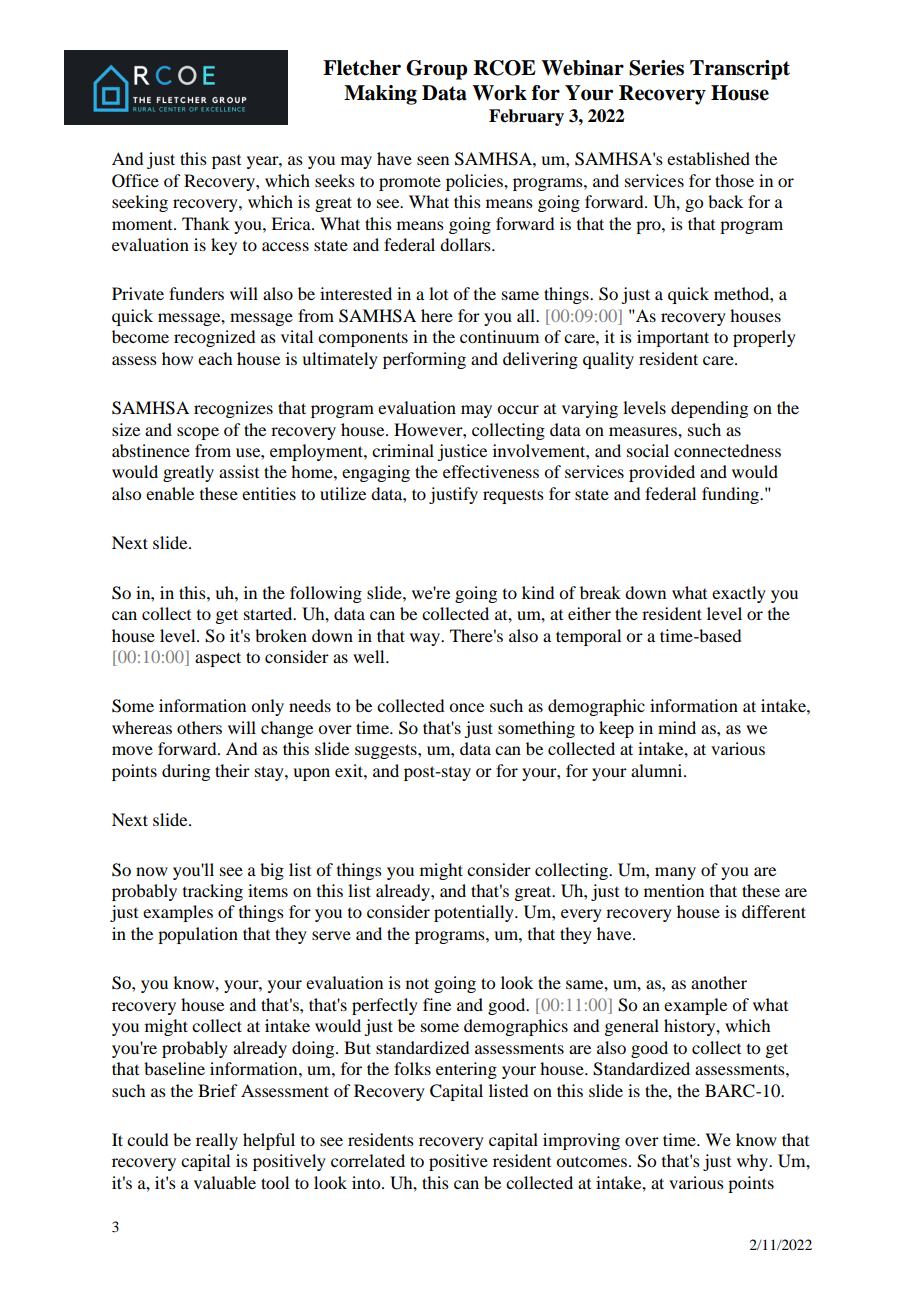 The height and width of the page is (1308, 924). I want to click on Series, so click(656, 68).
